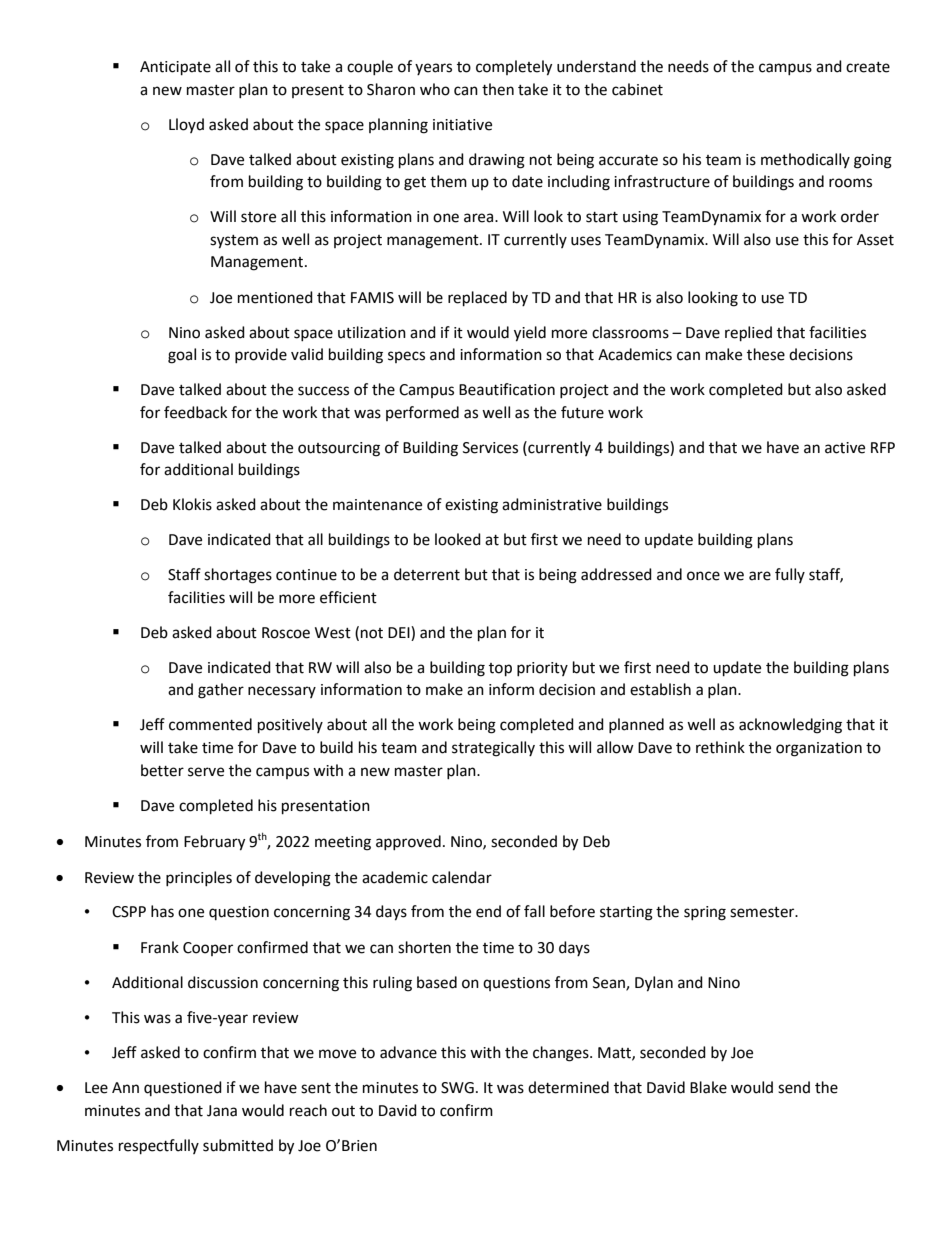 The height and width of the screenshot is (1233, 952). Describe the element at coordinates (552, 504) in the screenshot. I see `administrative` at that location.
